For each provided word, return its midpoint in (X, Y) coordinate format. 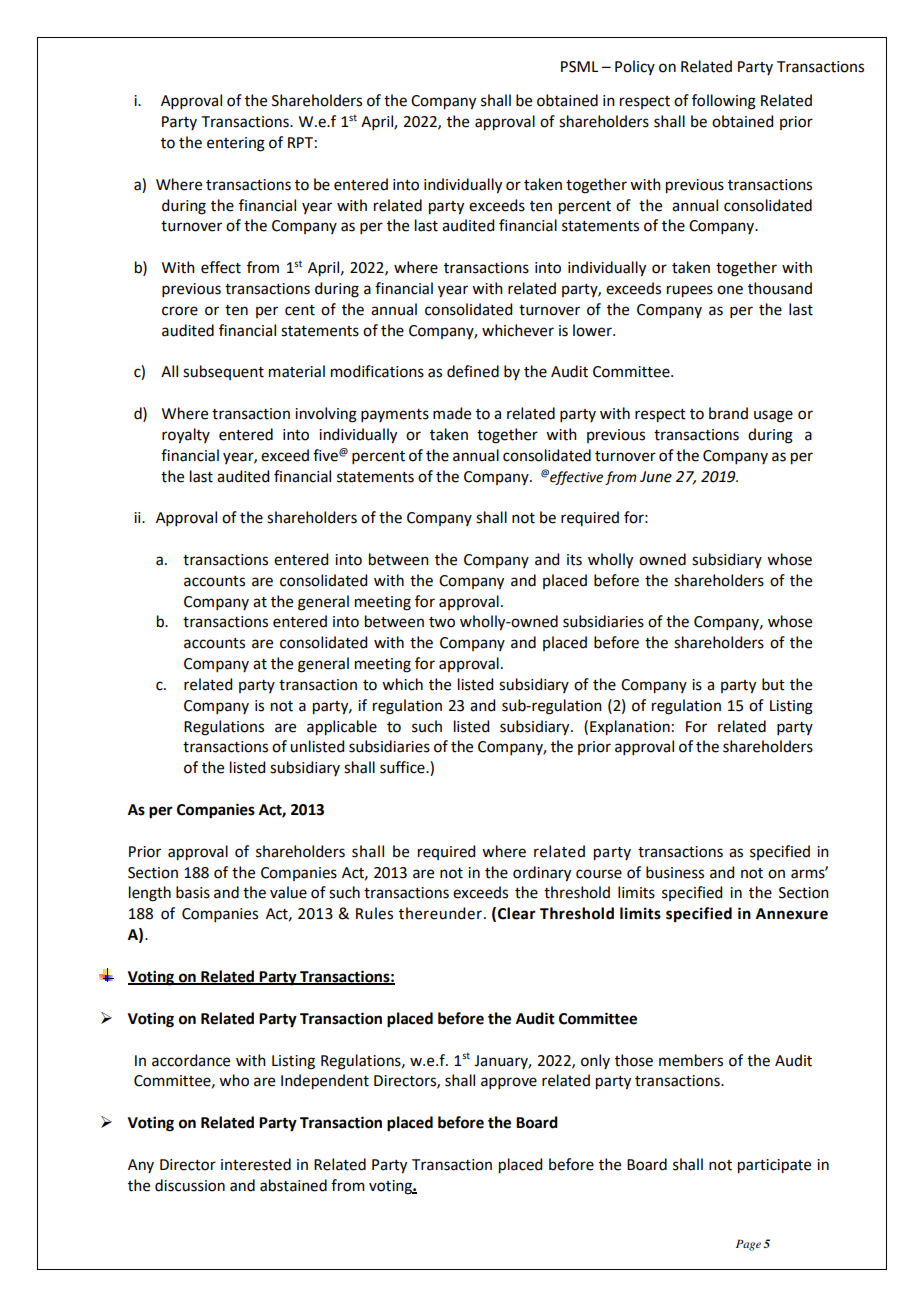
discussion (190, 1185)
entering (236, 144)
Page (748, 1245)
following (724, 102)
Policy (635, 67)
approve (509, 1083)
